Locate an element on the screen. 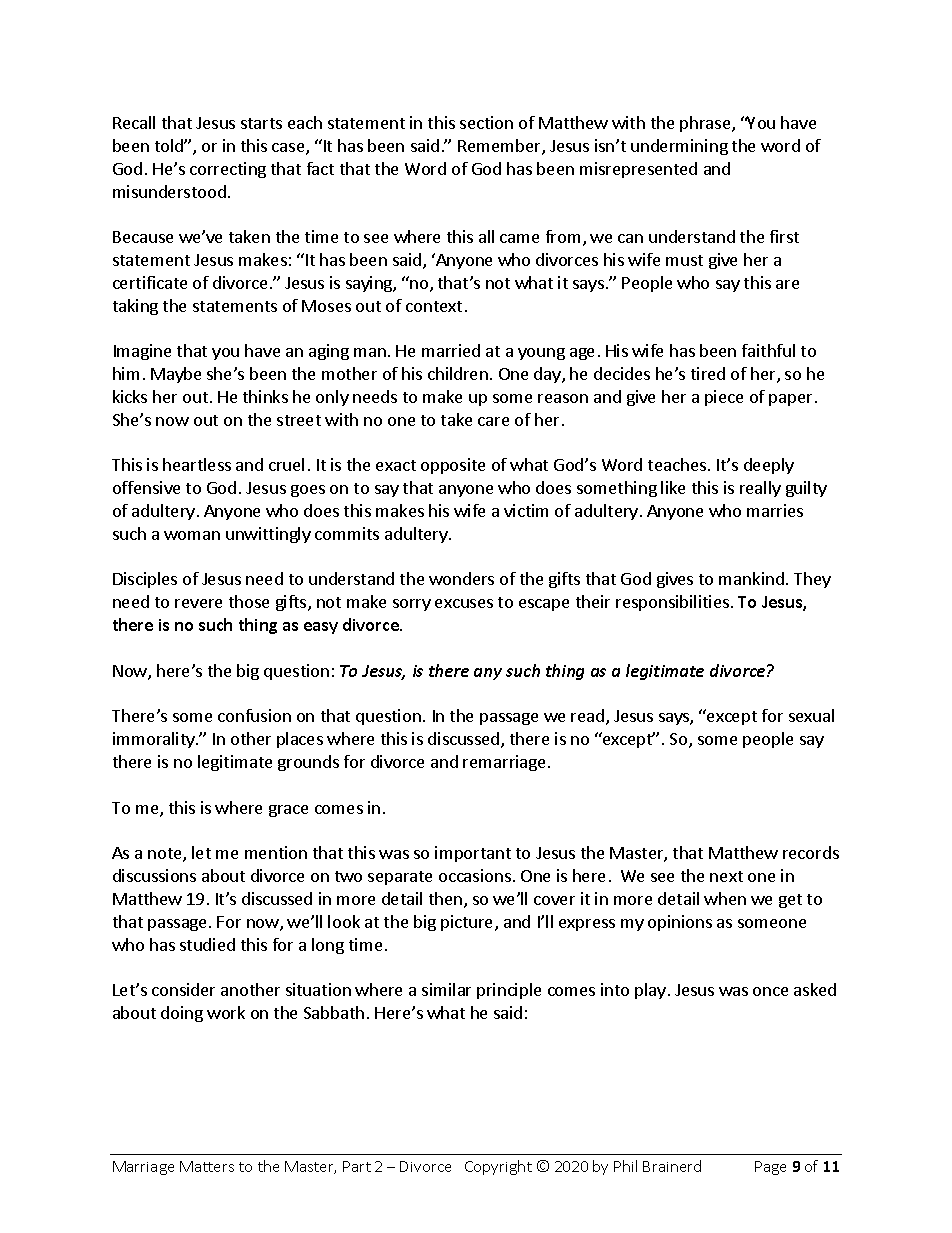  section is located at coordinates (486, 122).
